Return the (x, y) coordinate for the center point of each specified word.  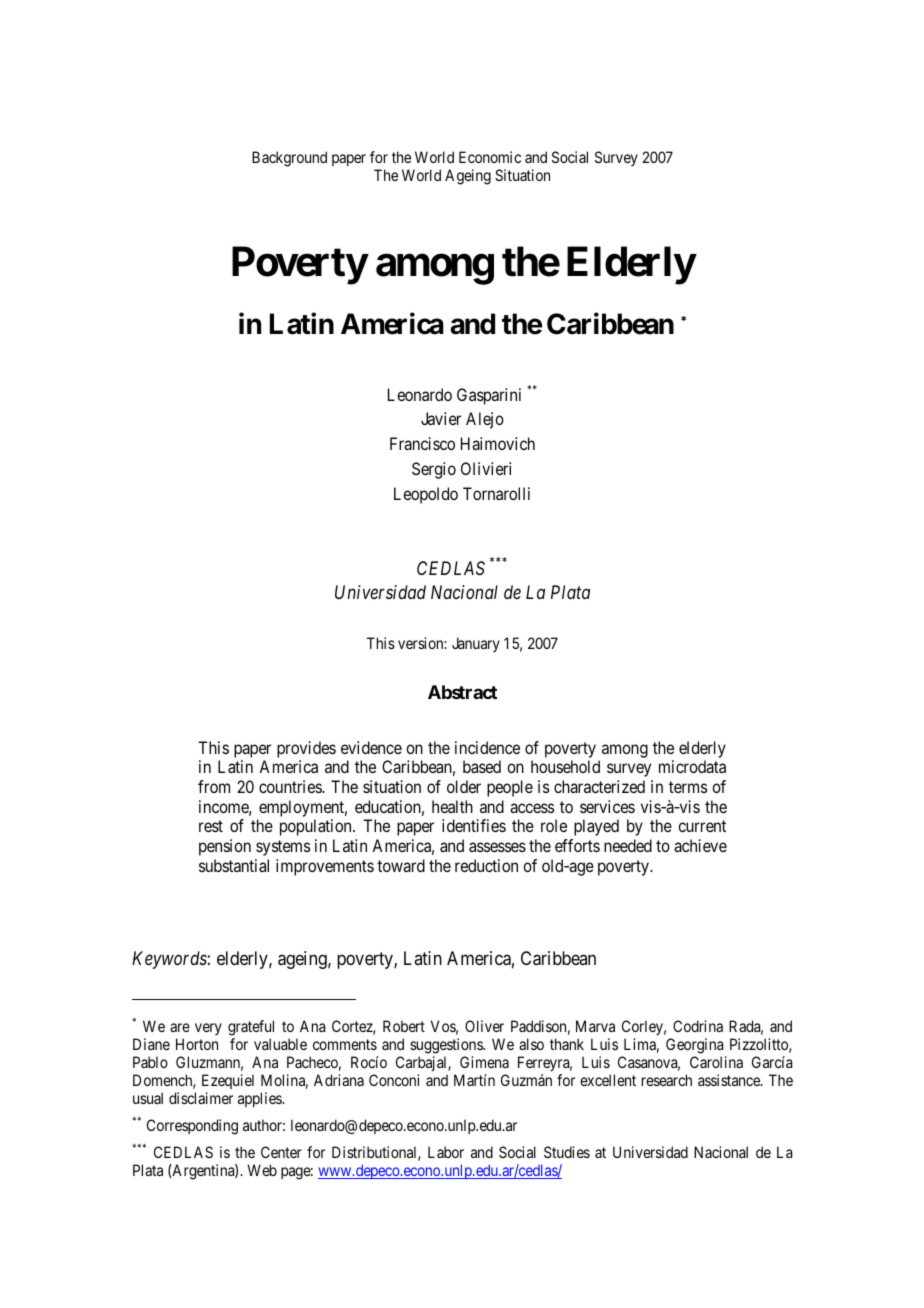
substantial (234, 865)
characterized (599, 786)
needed (628, 845)
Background (289, 159)
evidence (371, 747)
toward (401, 865)
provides (306, 749)
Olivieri (486, 468)
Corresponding (192, 1127)
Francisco (422, 443)
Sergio (434, 470)
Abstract (462, 692)
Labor (446, 1152)
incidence (487, 747)
